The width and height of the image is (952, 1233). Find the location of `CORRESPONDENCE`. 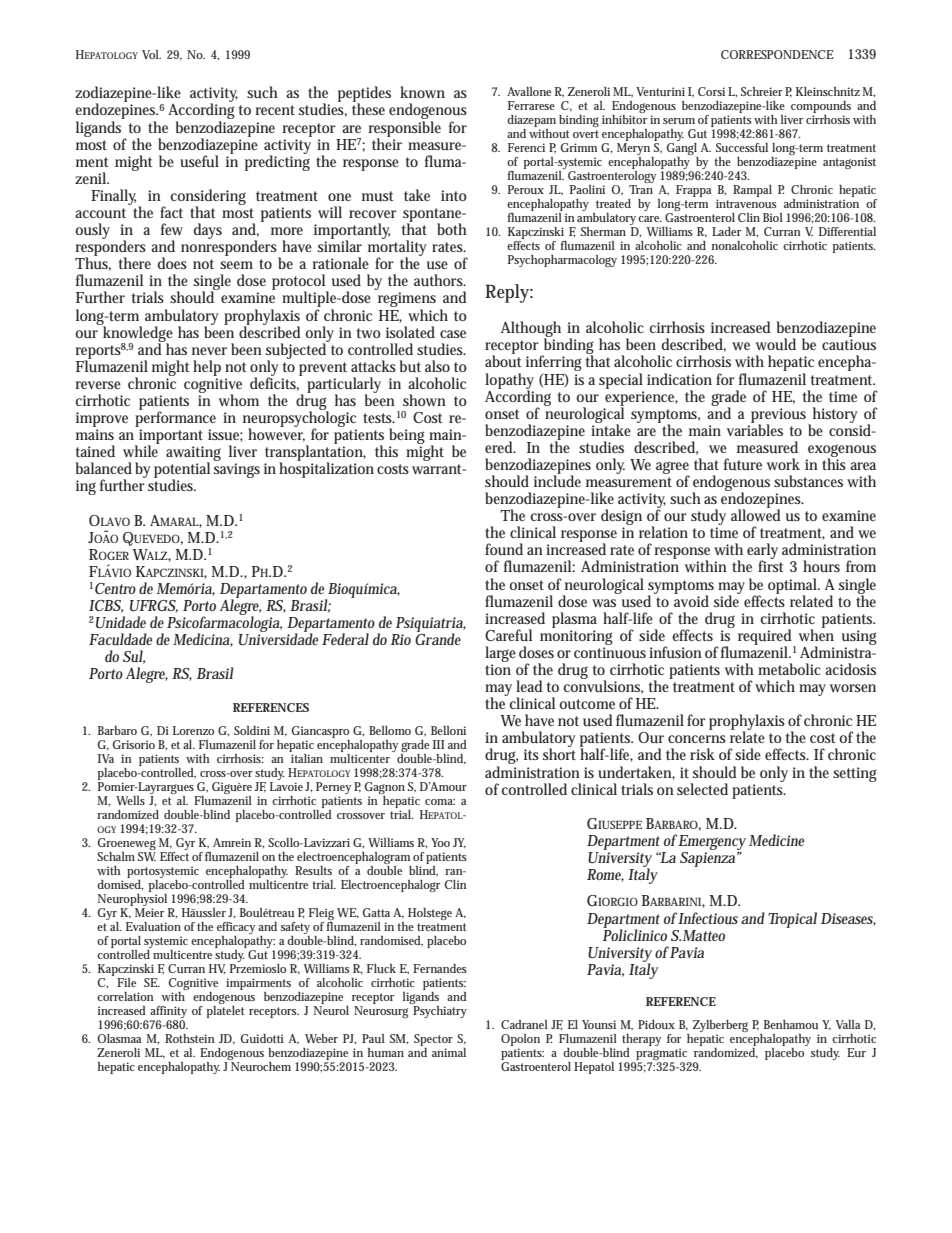

CORRESPONDENCE is located at coordinates (777, 54).
